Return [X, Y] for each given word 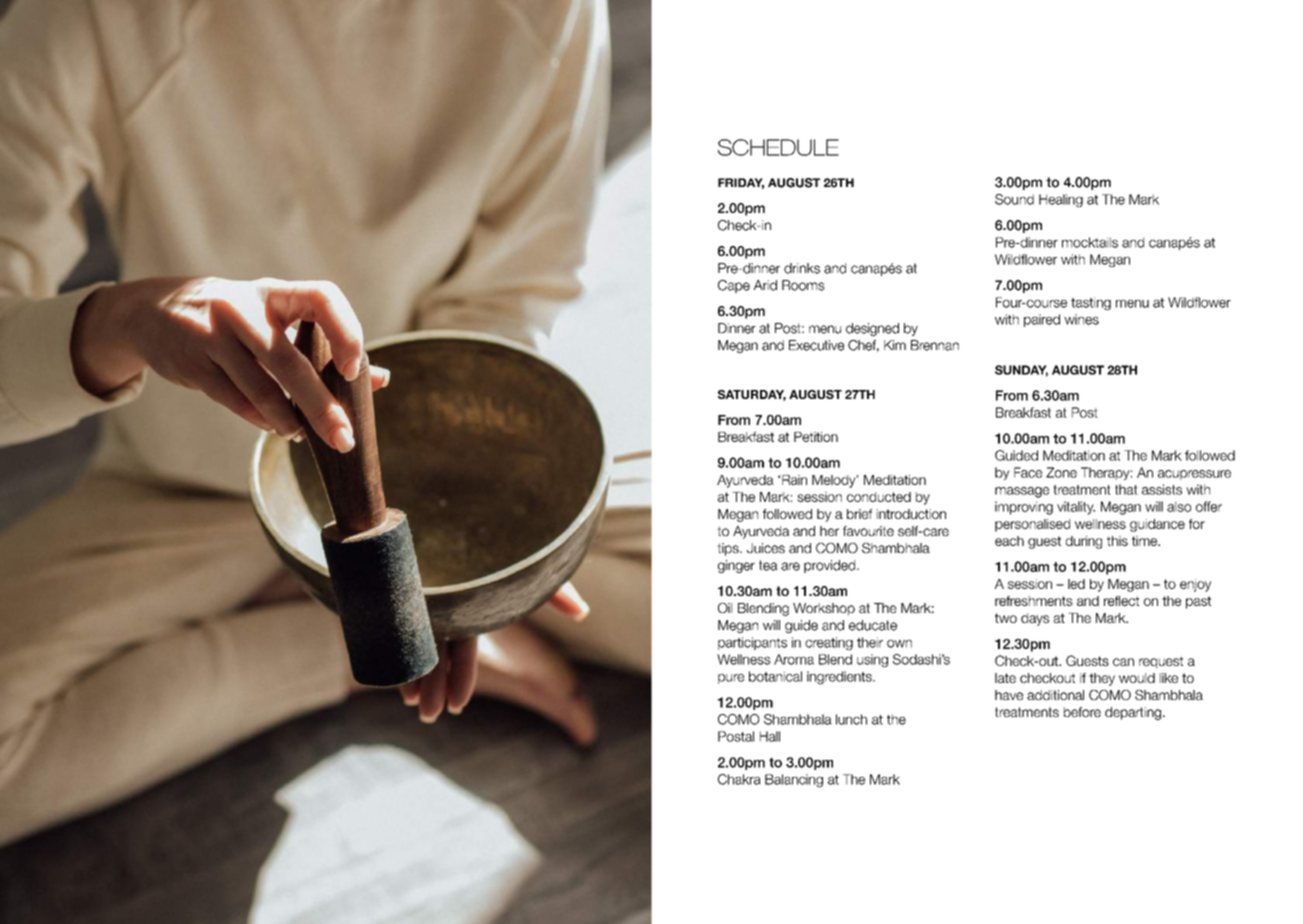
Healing [1061, 200]
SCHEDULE [778, 147]
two [1006, 618]
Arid [765, 285]
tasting [1091, 303]
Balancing [794, 780]
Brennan [935, 345]
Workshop [824, 609]
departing [1133, 713]
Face [1028, 472]
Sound [1014, 199]
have [1009, 695]
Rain [794, 480]
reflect [1121, 601]
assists [1162, 489]
